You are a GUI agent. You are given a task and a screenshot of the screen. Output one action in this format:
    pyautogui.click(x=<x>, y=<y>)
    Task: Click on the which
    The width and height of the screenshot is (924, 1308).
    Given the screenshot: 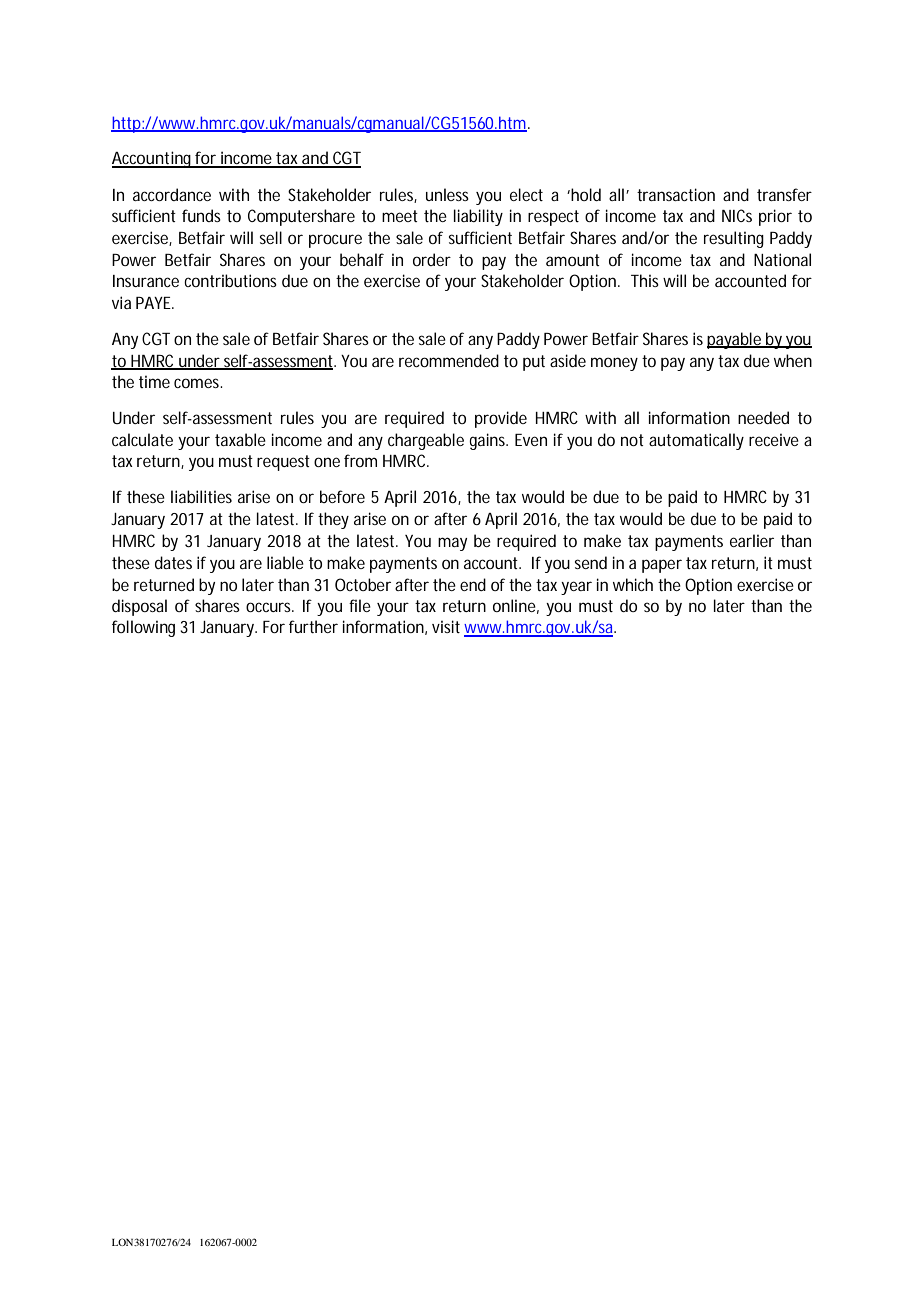 What is the action you would take?
    pyautogui.click(x=633, y=584)
